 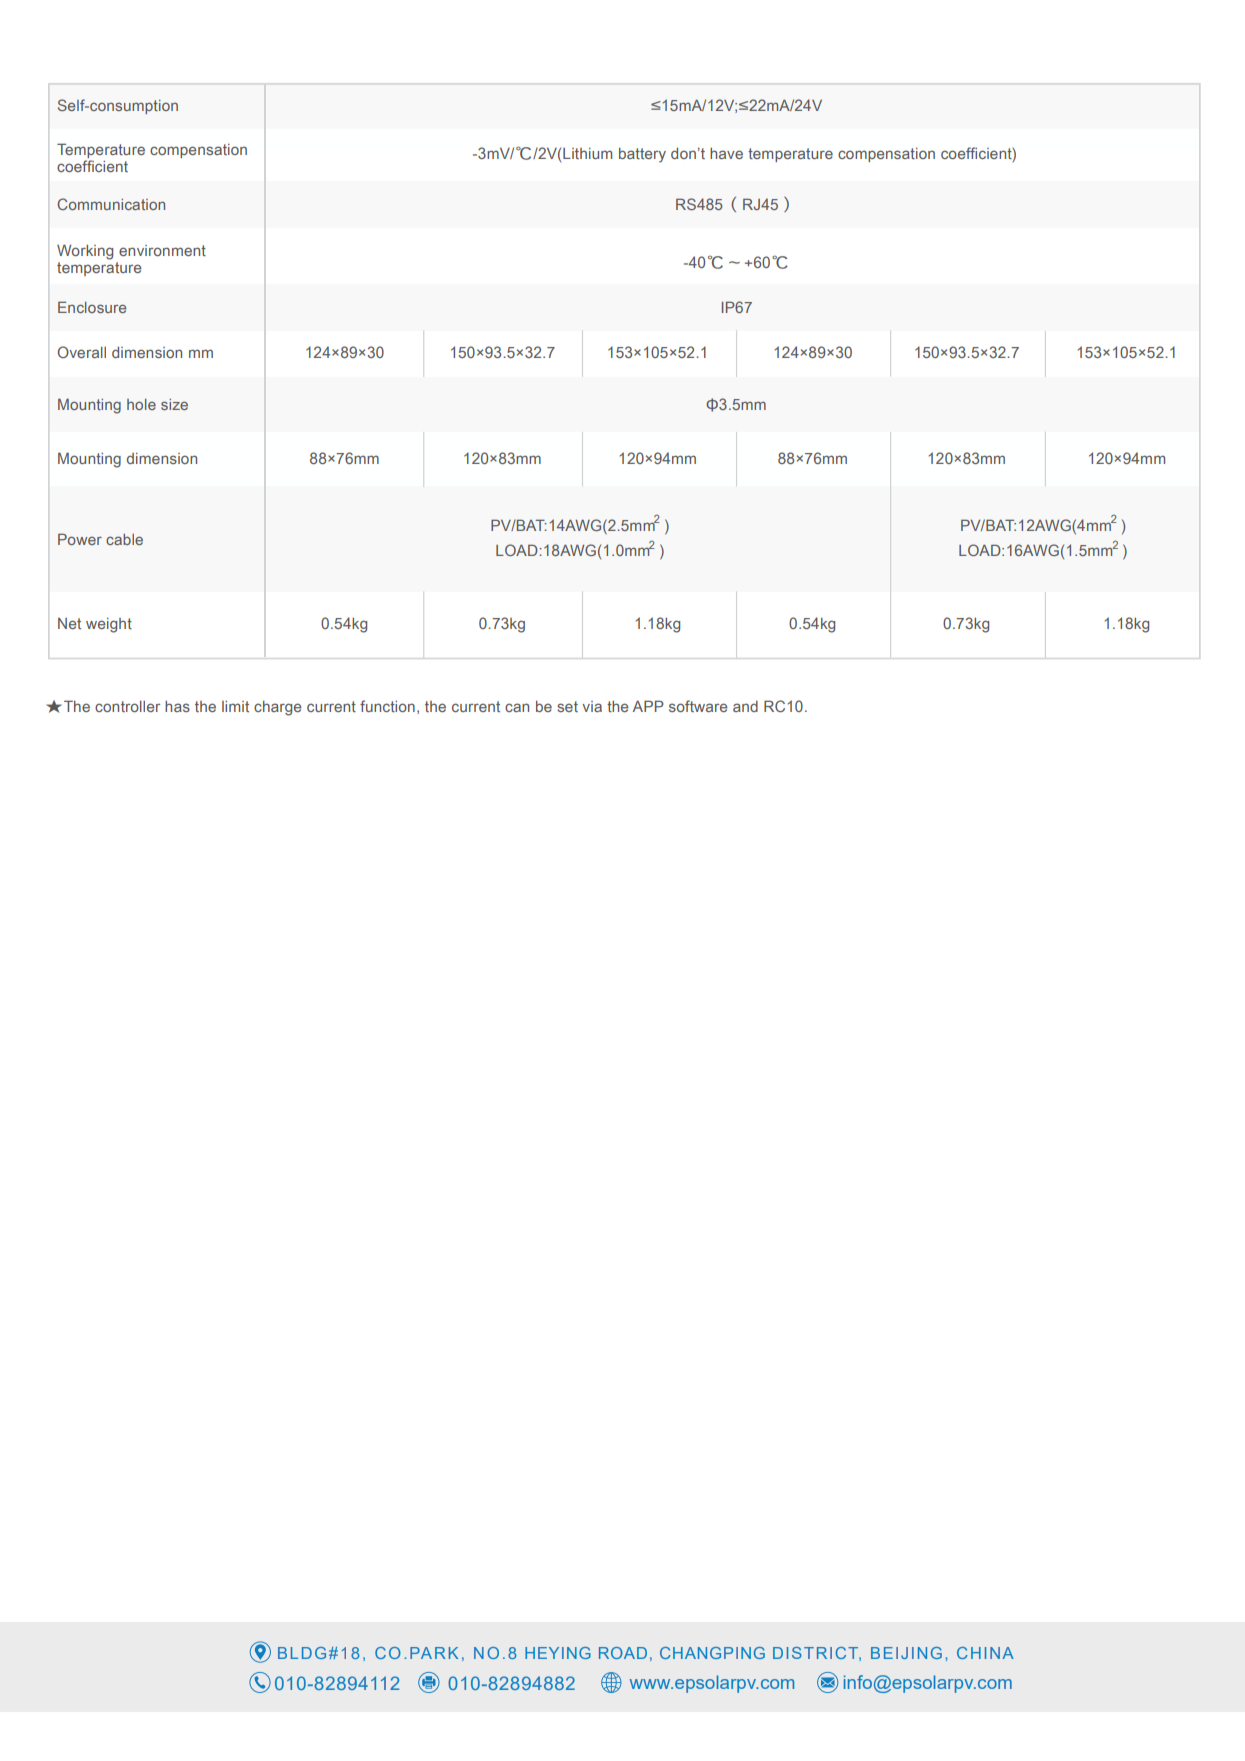 What do you see at coordinates (177, 706) in the screenshot?
I see `has` at bounding box center [177, 706].
